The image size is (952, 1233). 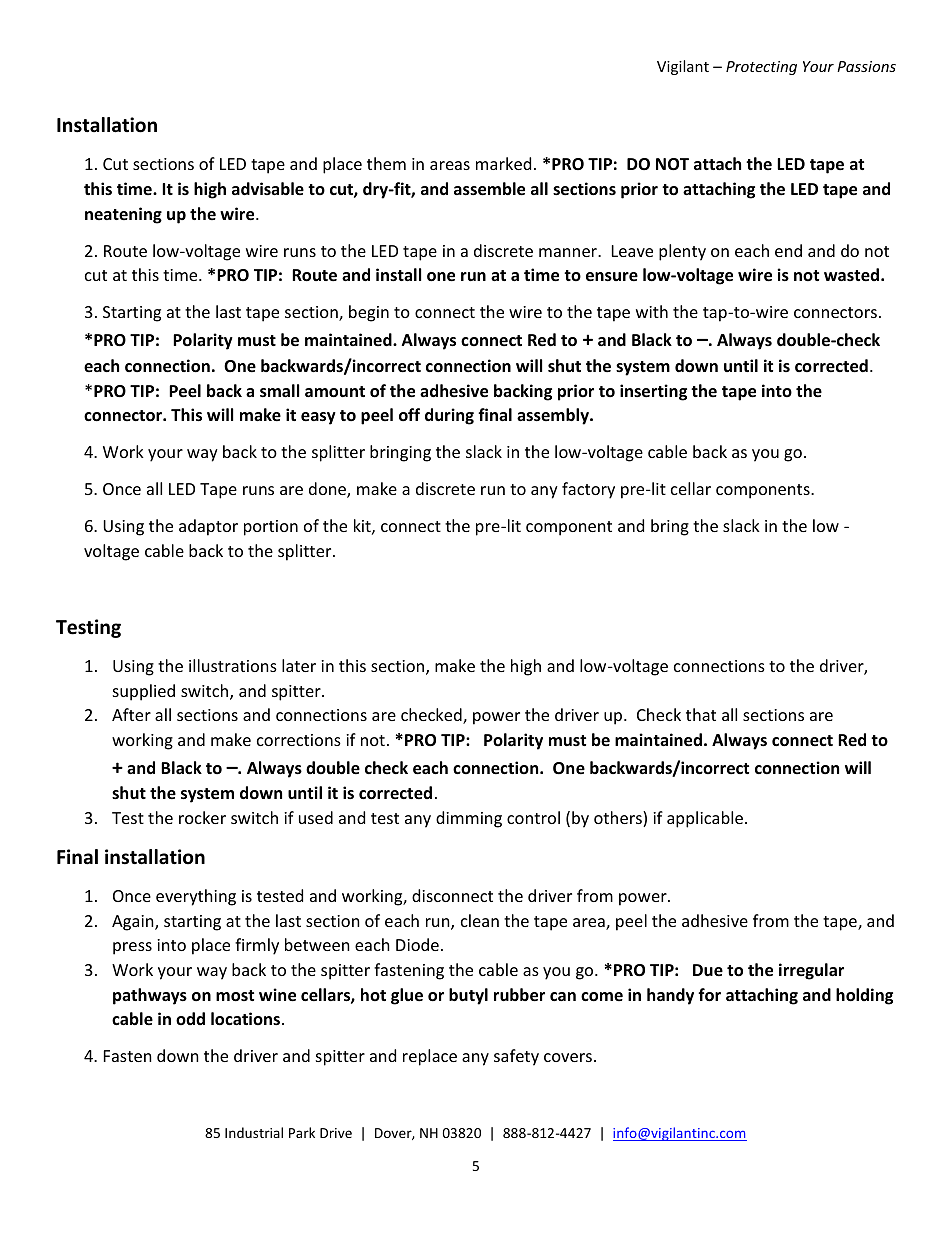 What do you see at coordinates (469, 819) in the screenshot?
I see `dimming` at bounding box center [469, 819].
